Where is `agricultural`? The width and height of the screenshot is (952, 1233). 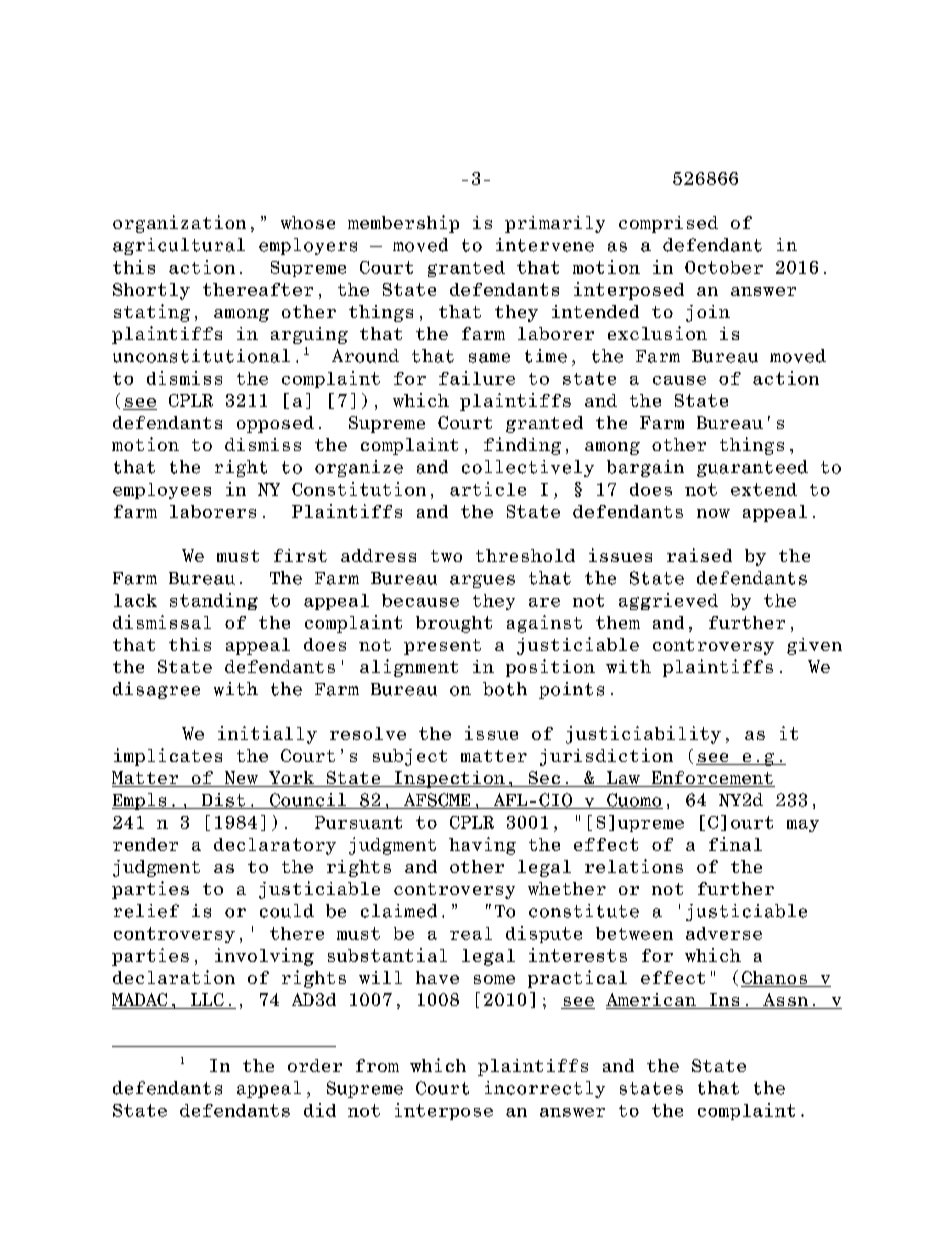 agricultural is located at coordinates (179, 246).
